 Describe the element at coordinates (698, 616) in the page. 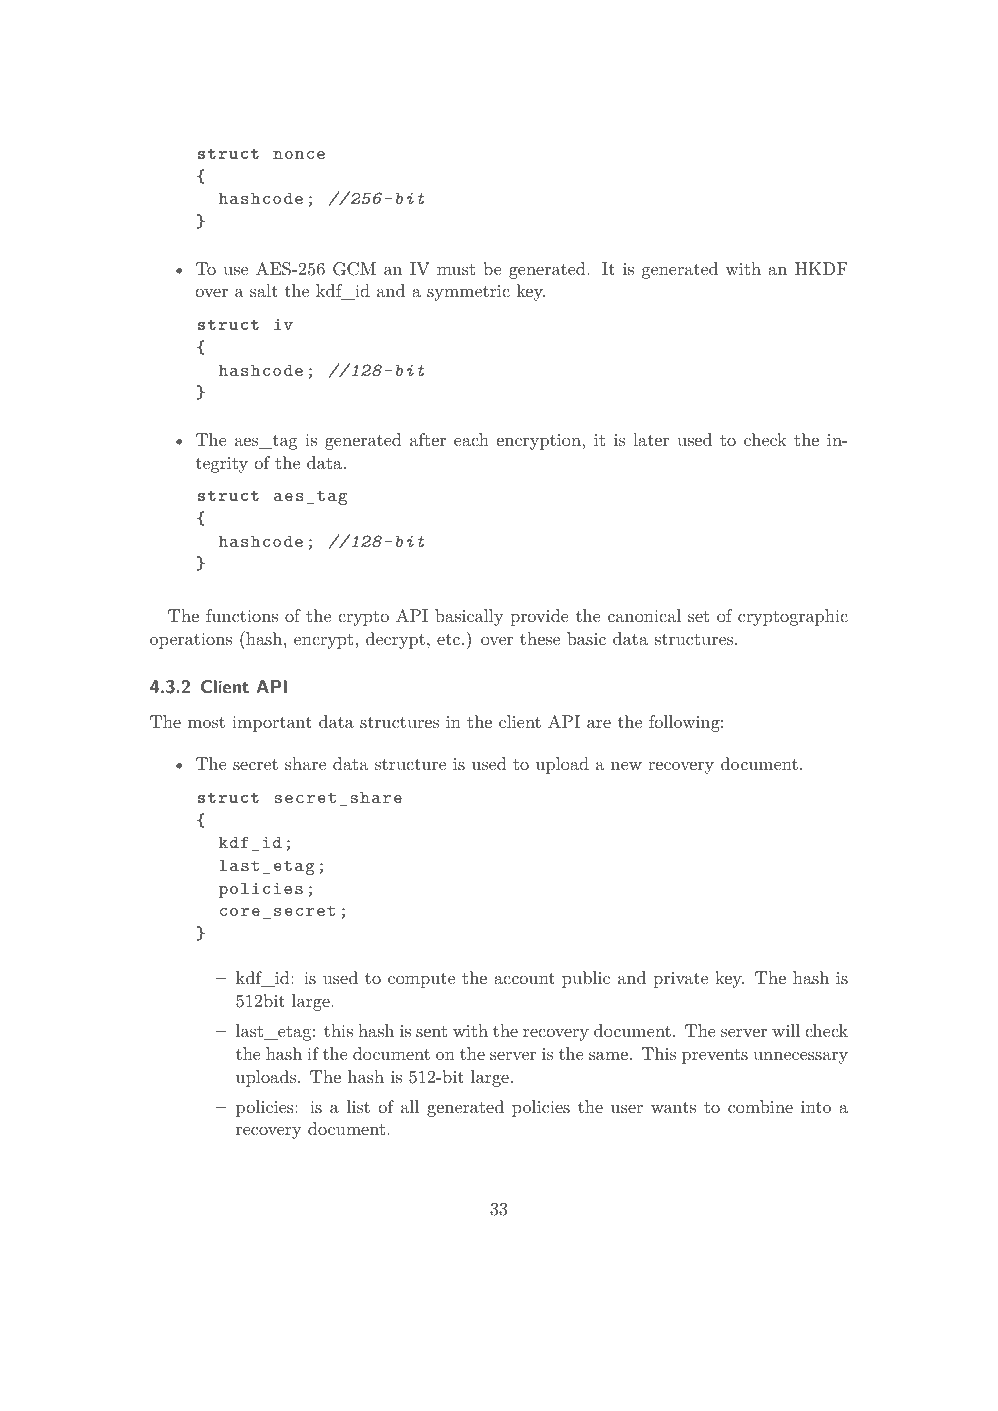

I see `set` at that location.
